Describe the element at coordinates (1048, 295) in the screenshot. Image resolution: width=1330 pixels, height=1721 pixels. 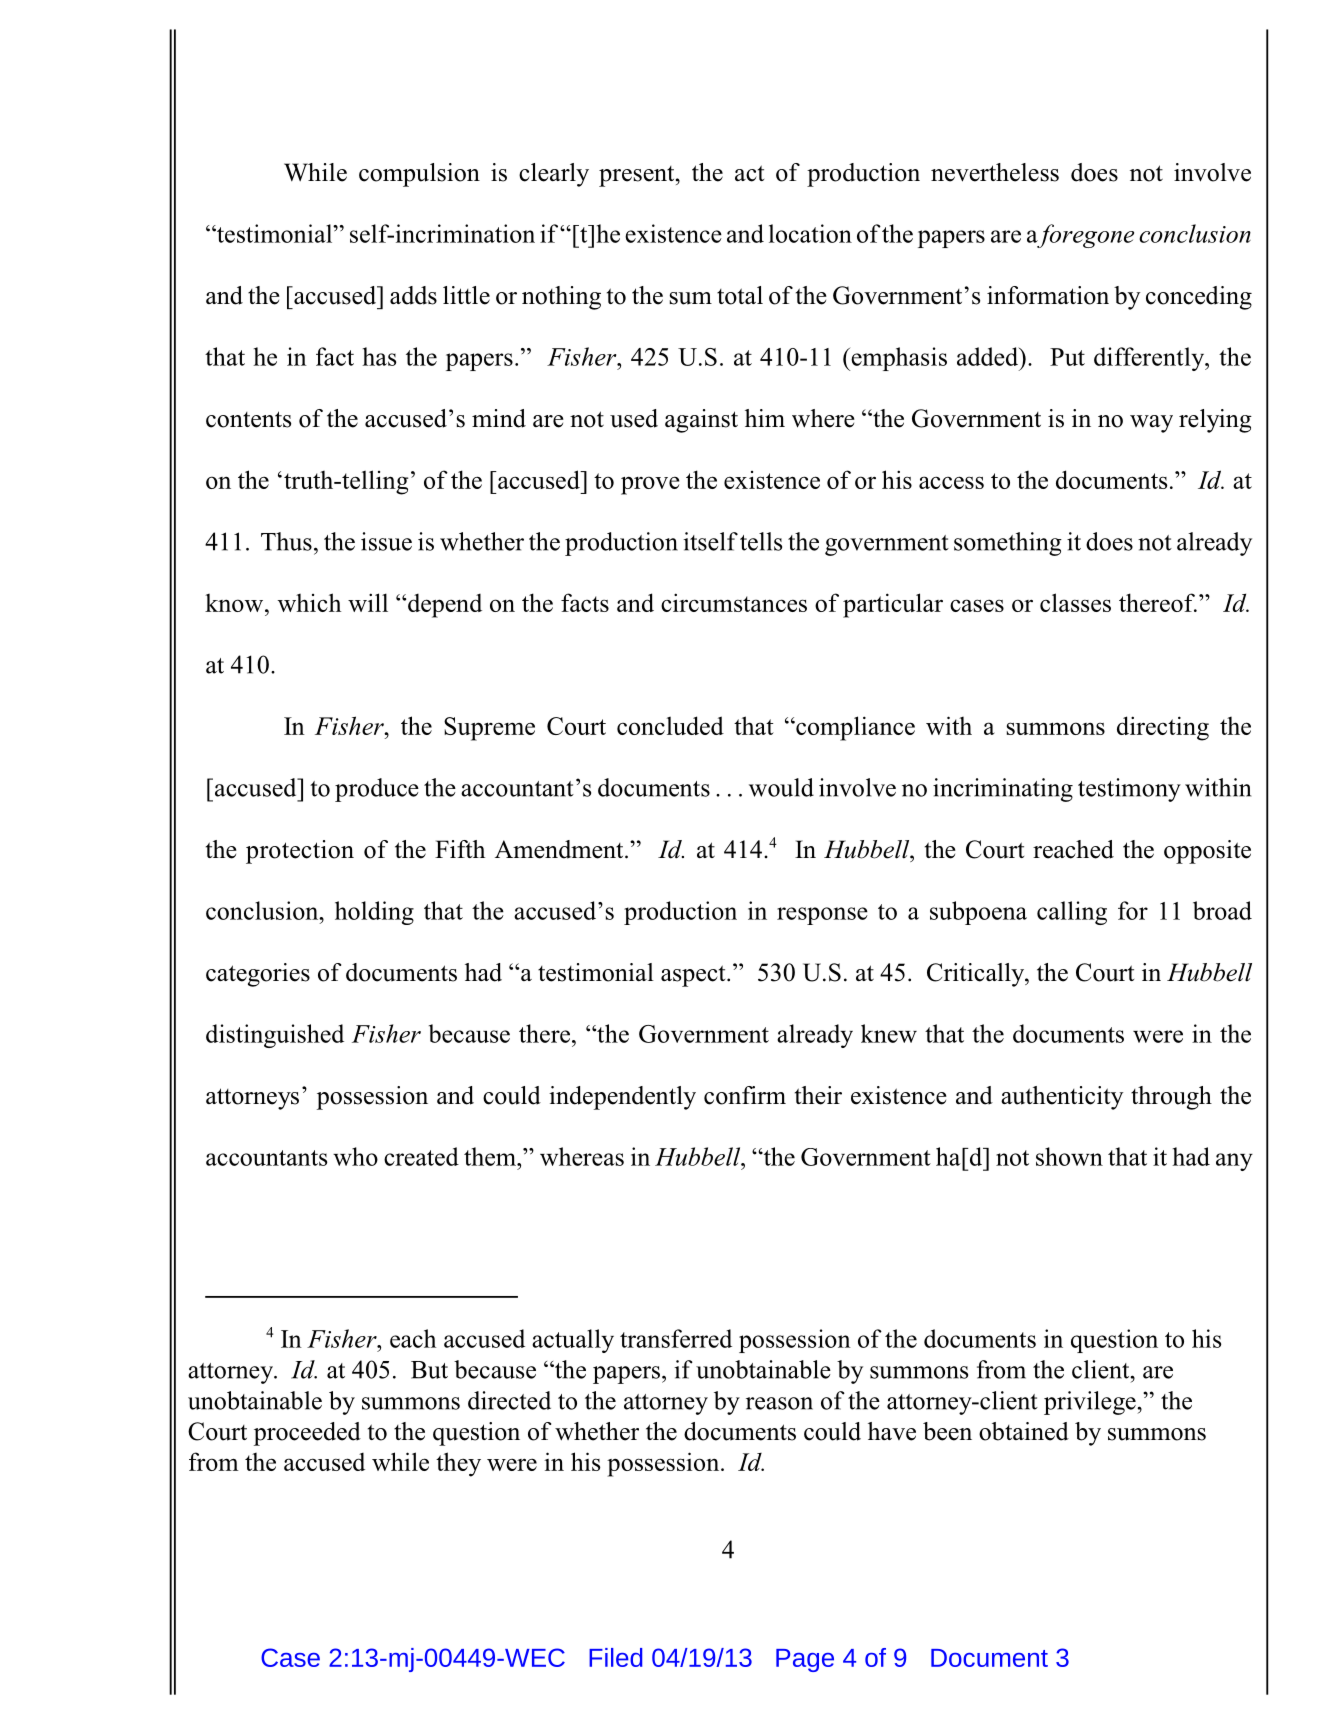
I see `information` at that location.
